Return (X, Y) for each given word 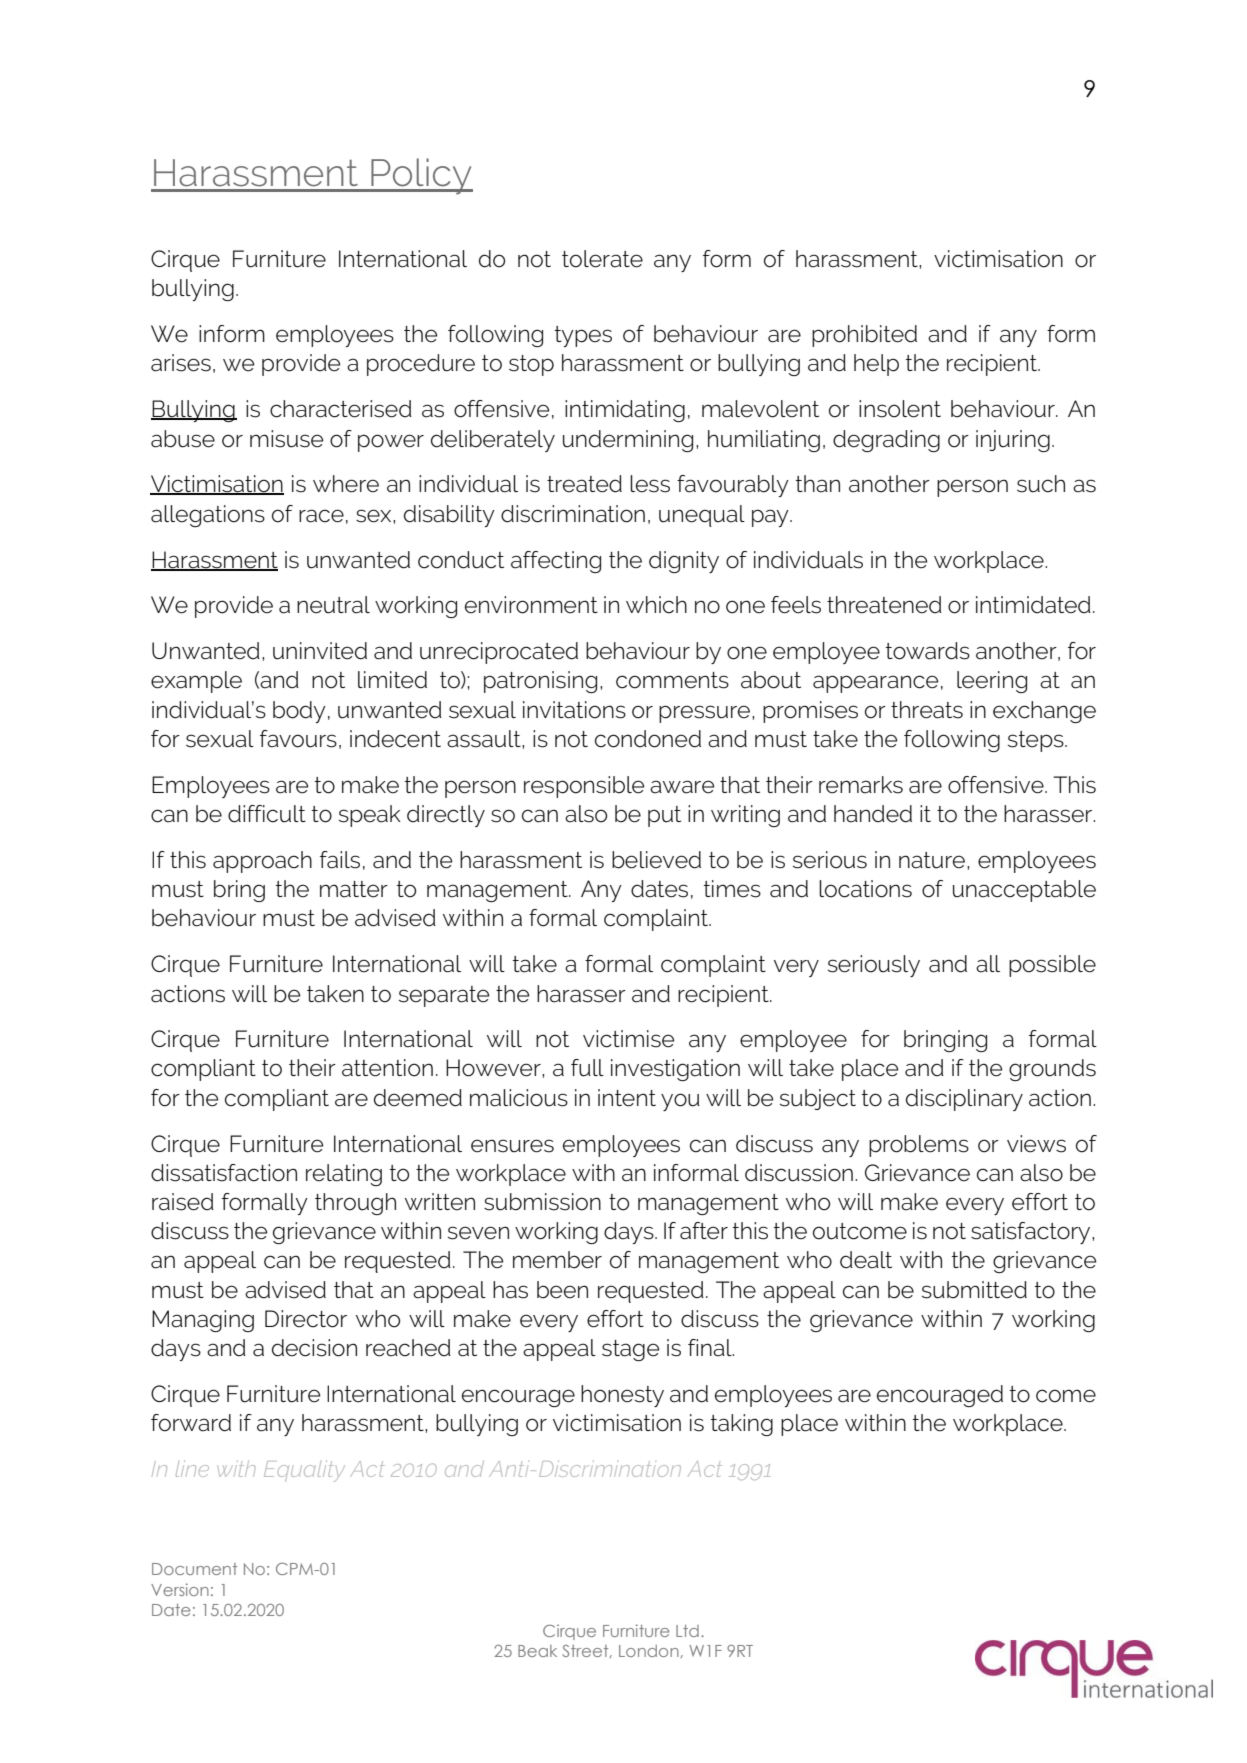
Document (194, 1569)
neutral (333, 605)
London (649, 1651)
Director (306, 1319)
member (557, 1260)
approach (262, 862)
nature (932, 860)
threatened (884, 605)
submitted (974, 1290)
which (656, 605)
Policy (421, 176)
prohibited (864, 336)
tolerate (602, 259)
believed (656, 860)
